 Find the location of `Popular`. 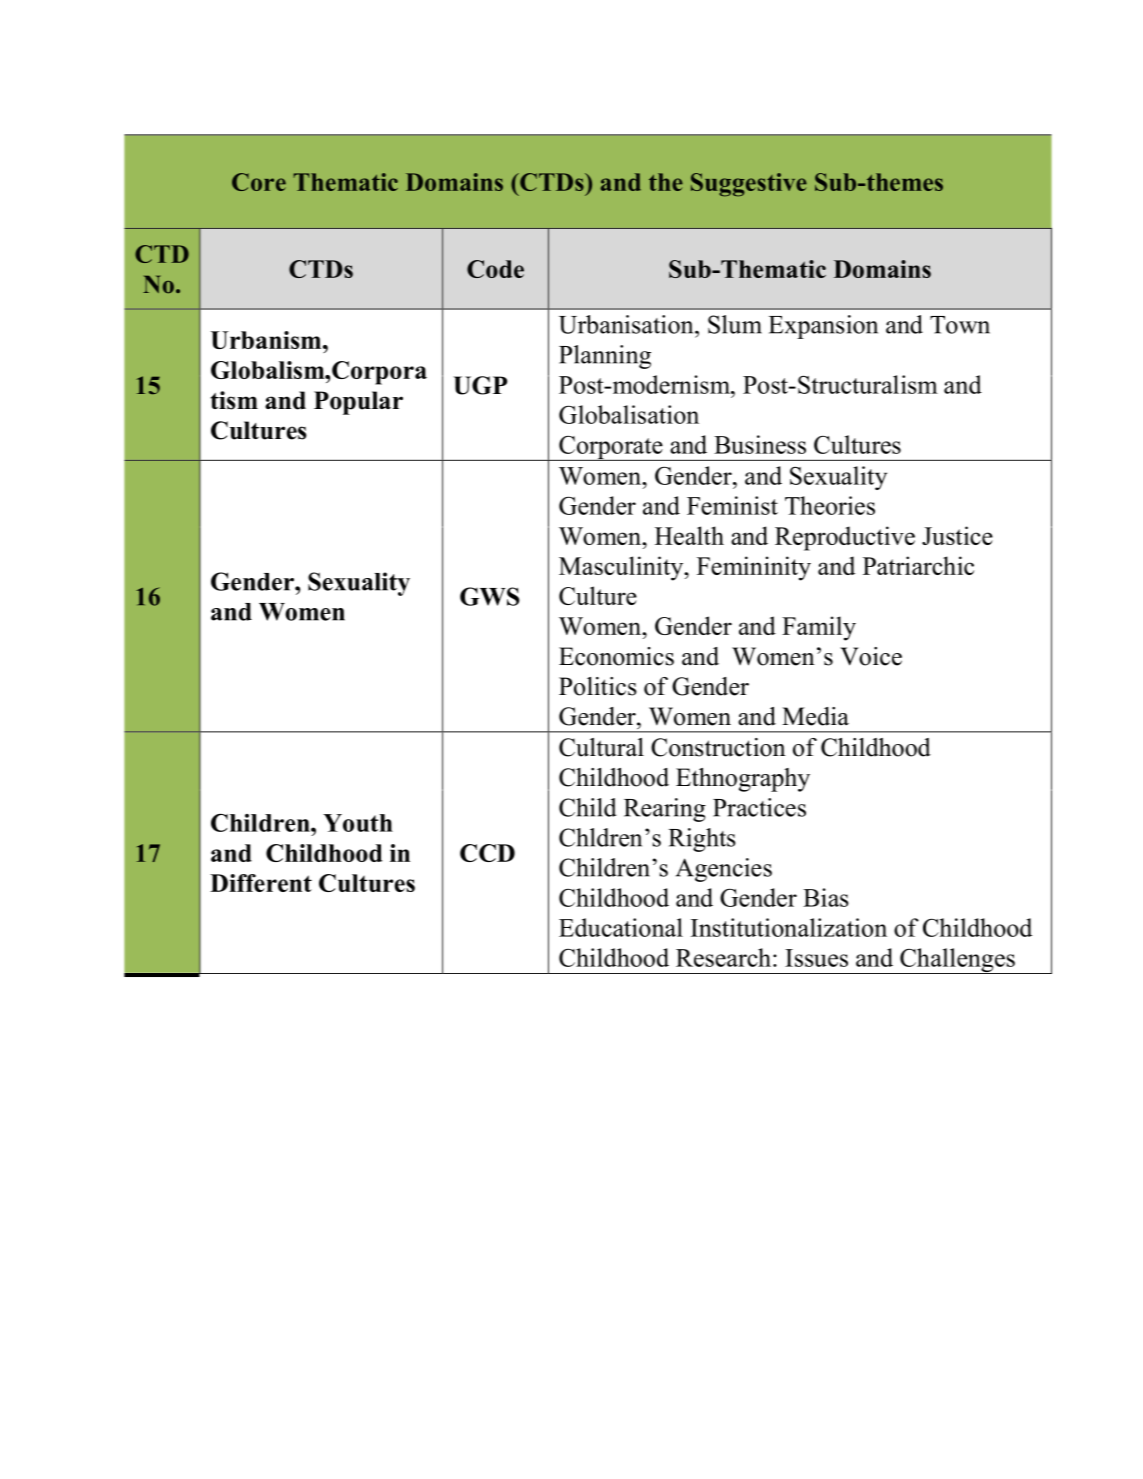

Popular is located at coordinates (358, 403).
